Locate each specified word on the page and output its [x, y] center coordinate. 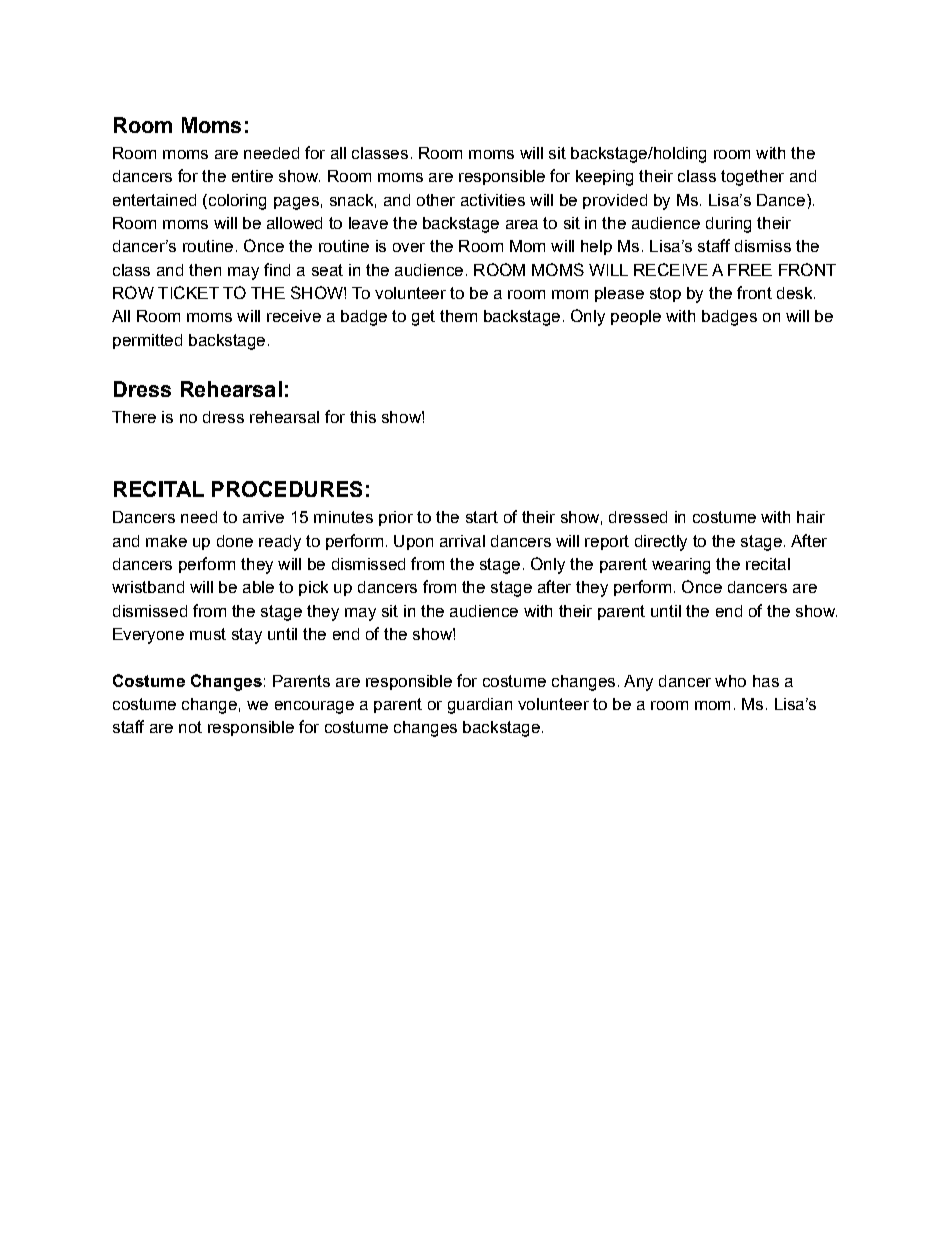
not [190, 727]
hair [811, 517]
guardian [480, 706]
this [363, 417]
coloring [236, 202]
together [752, 178]
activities [493, 200]
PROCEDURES [287, 489]
